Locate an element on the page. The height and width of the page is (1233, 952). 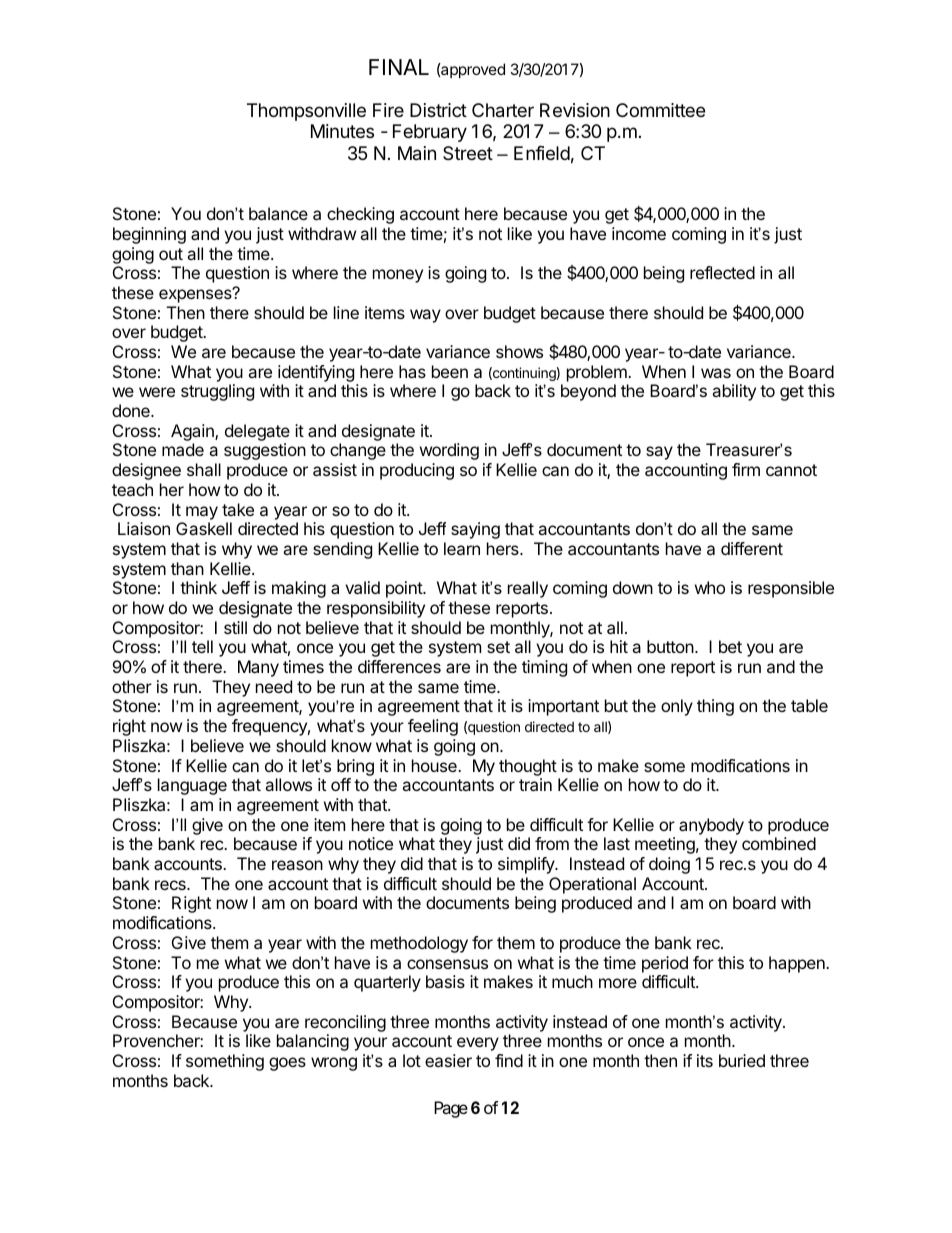
Minutes is located at coordinates (342, 131).
